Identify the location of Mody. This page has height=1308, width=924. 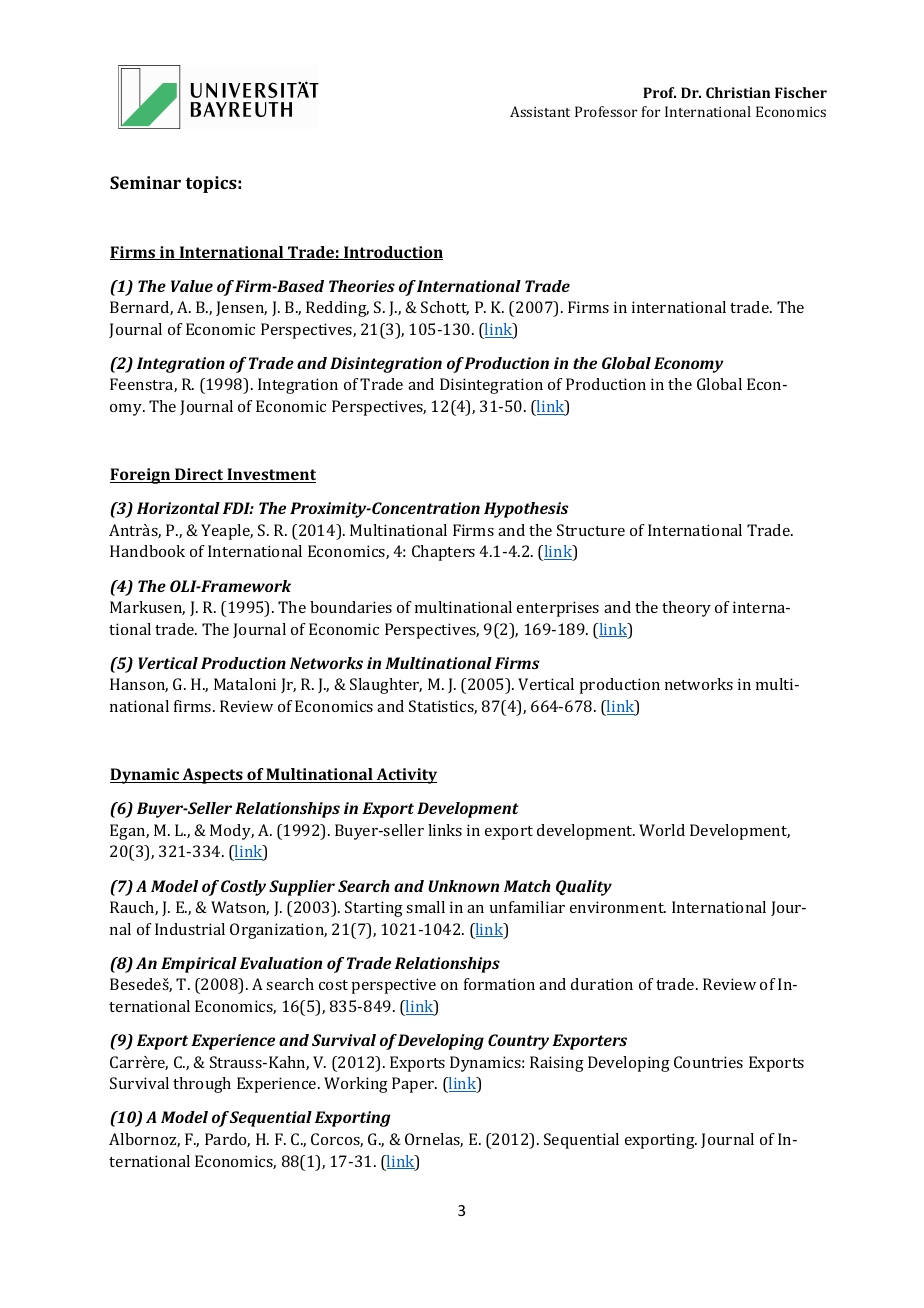
(232, 832).
